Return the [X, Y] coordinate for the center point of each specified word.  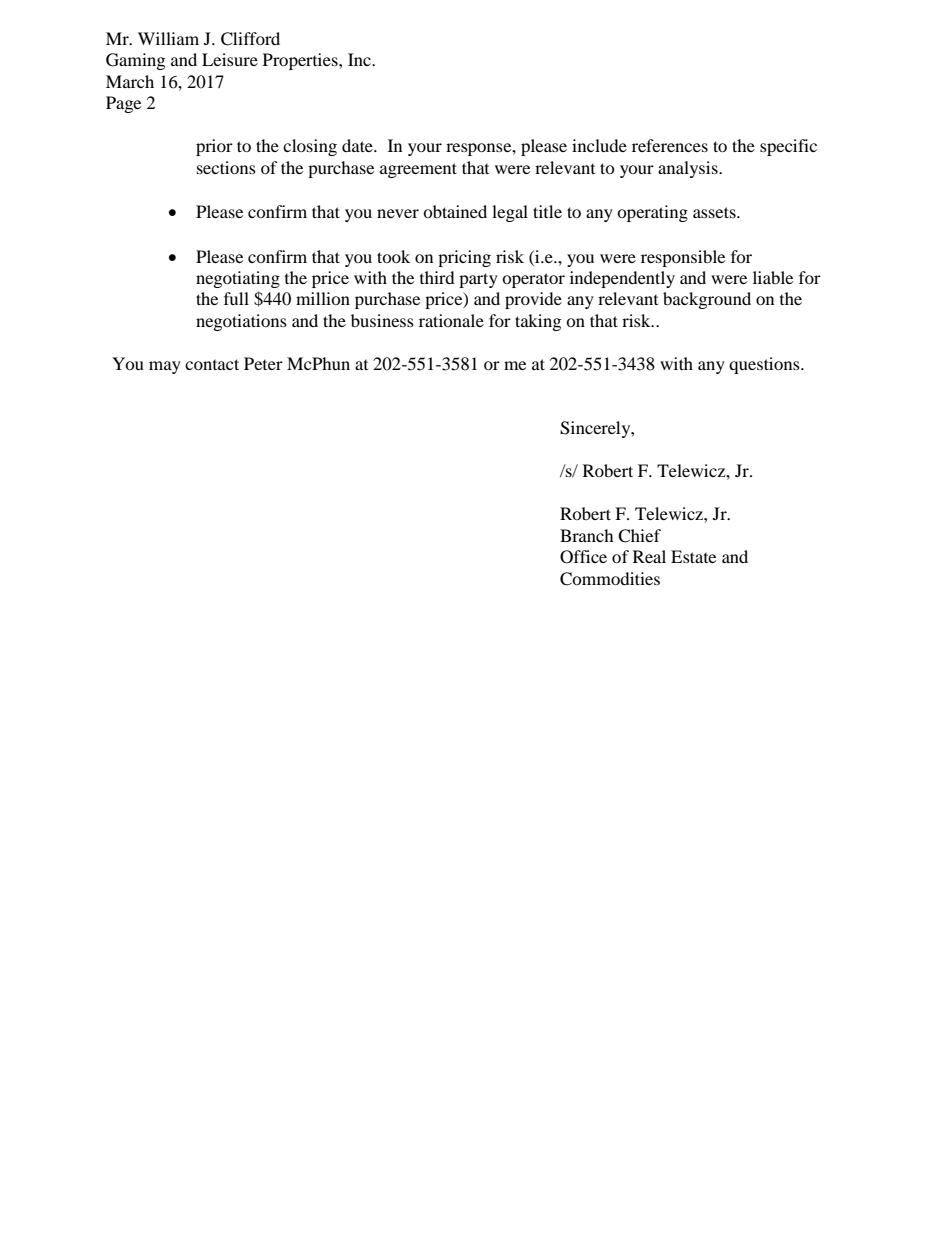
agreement [418, 170]
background [707, 300]
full [236, 298]
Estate [693, 556]
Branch [587, 535]
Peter [263, 363]
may [165, 367]
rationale [451, 320]
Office [583, 557]
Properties [301, 61]
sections [226, 167]
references [670, 145]
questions [765, 365]
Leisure [230, 59]
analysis [689, 169]
